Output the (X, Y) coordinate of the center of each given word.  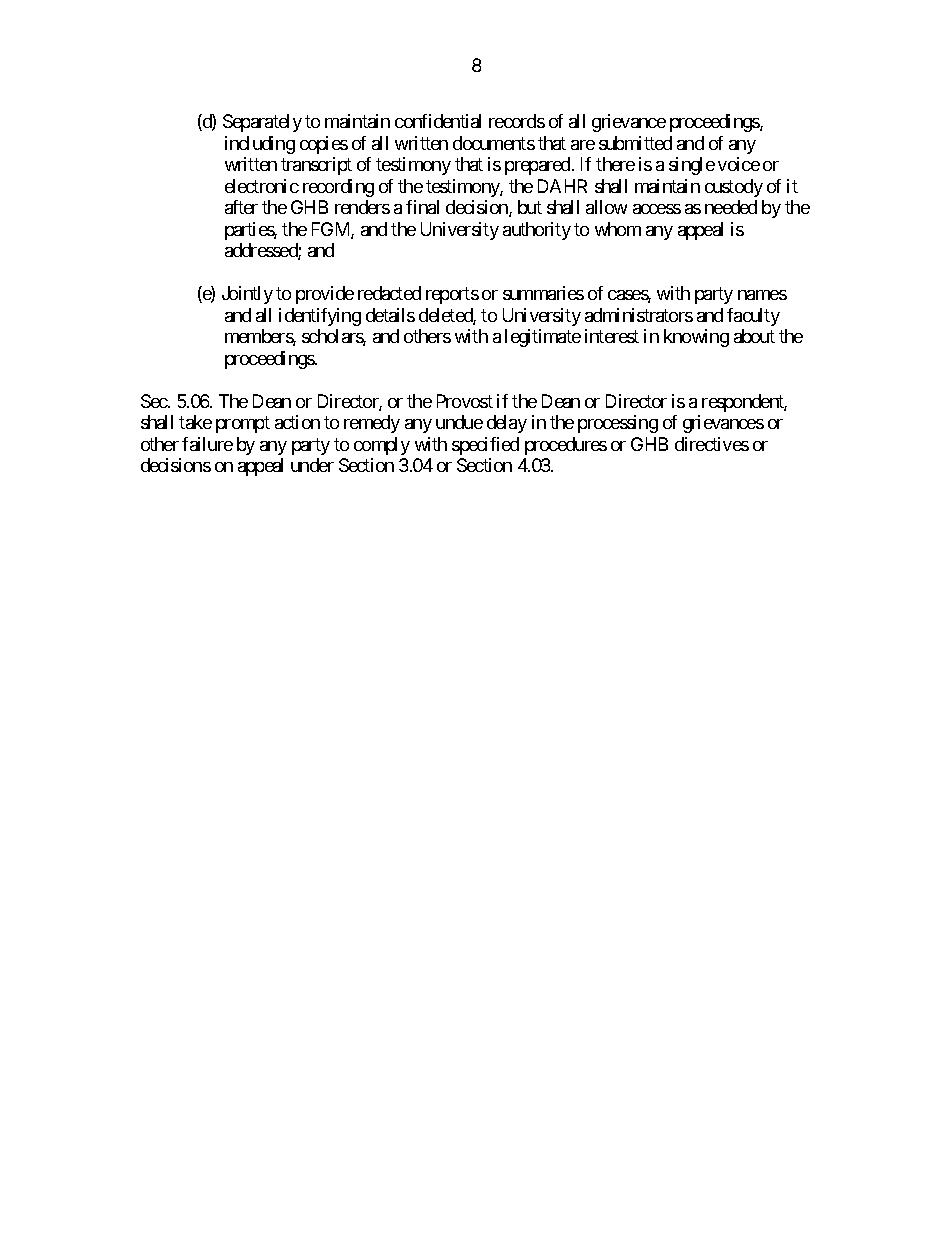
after (241, 207)
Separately (262, 123)
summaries (543, 293)
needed (731, 207)
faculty (753, 317)
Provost (465, 401)
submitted (635, 143)
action (297, 422)
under (312, 465)
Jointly (247, 295)
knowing (696, 338)
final (422, 207)
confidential (438, 121)
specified (485, 446)
